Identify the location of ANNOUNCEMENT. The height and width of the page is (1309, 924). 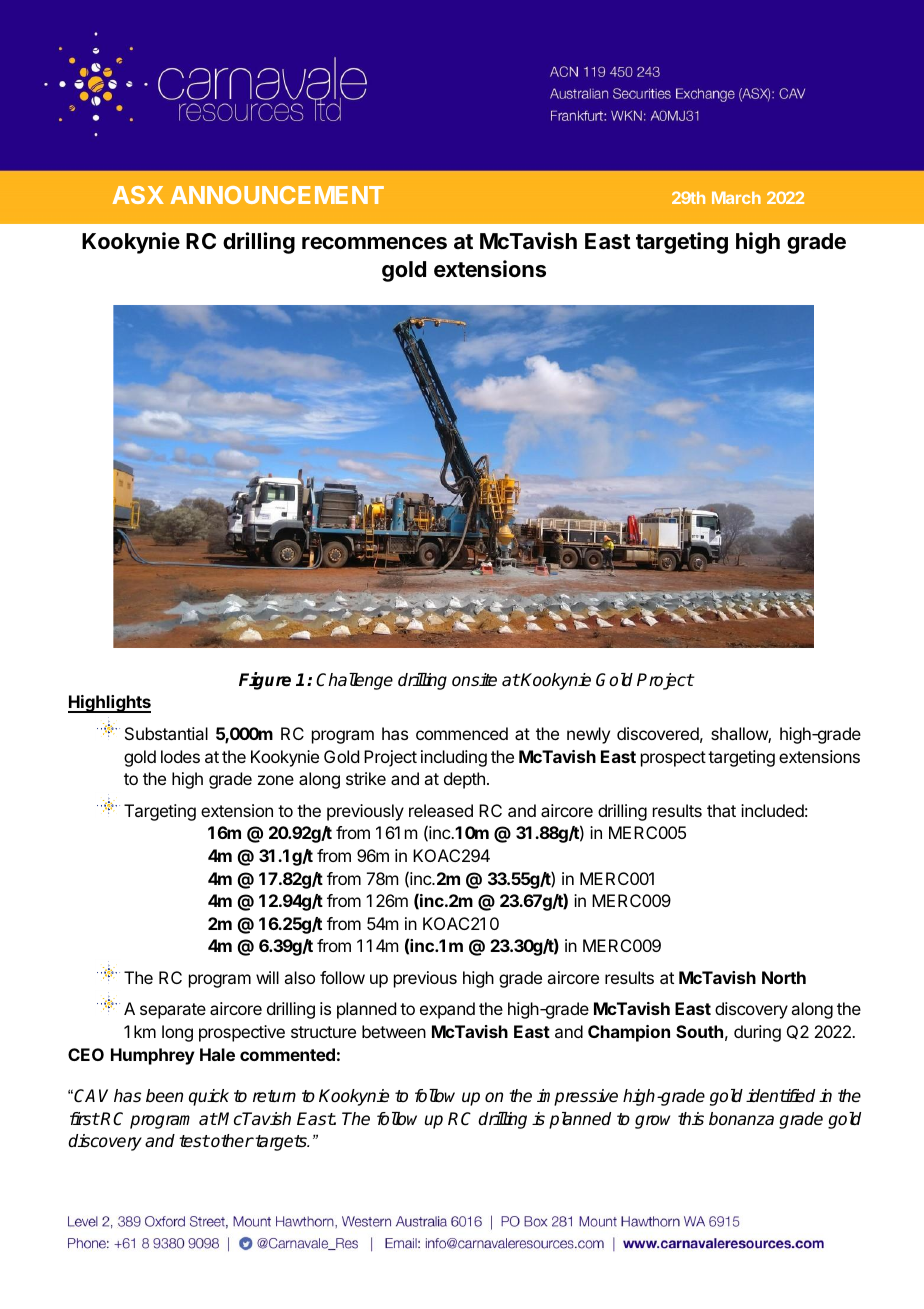
(277, 195).
